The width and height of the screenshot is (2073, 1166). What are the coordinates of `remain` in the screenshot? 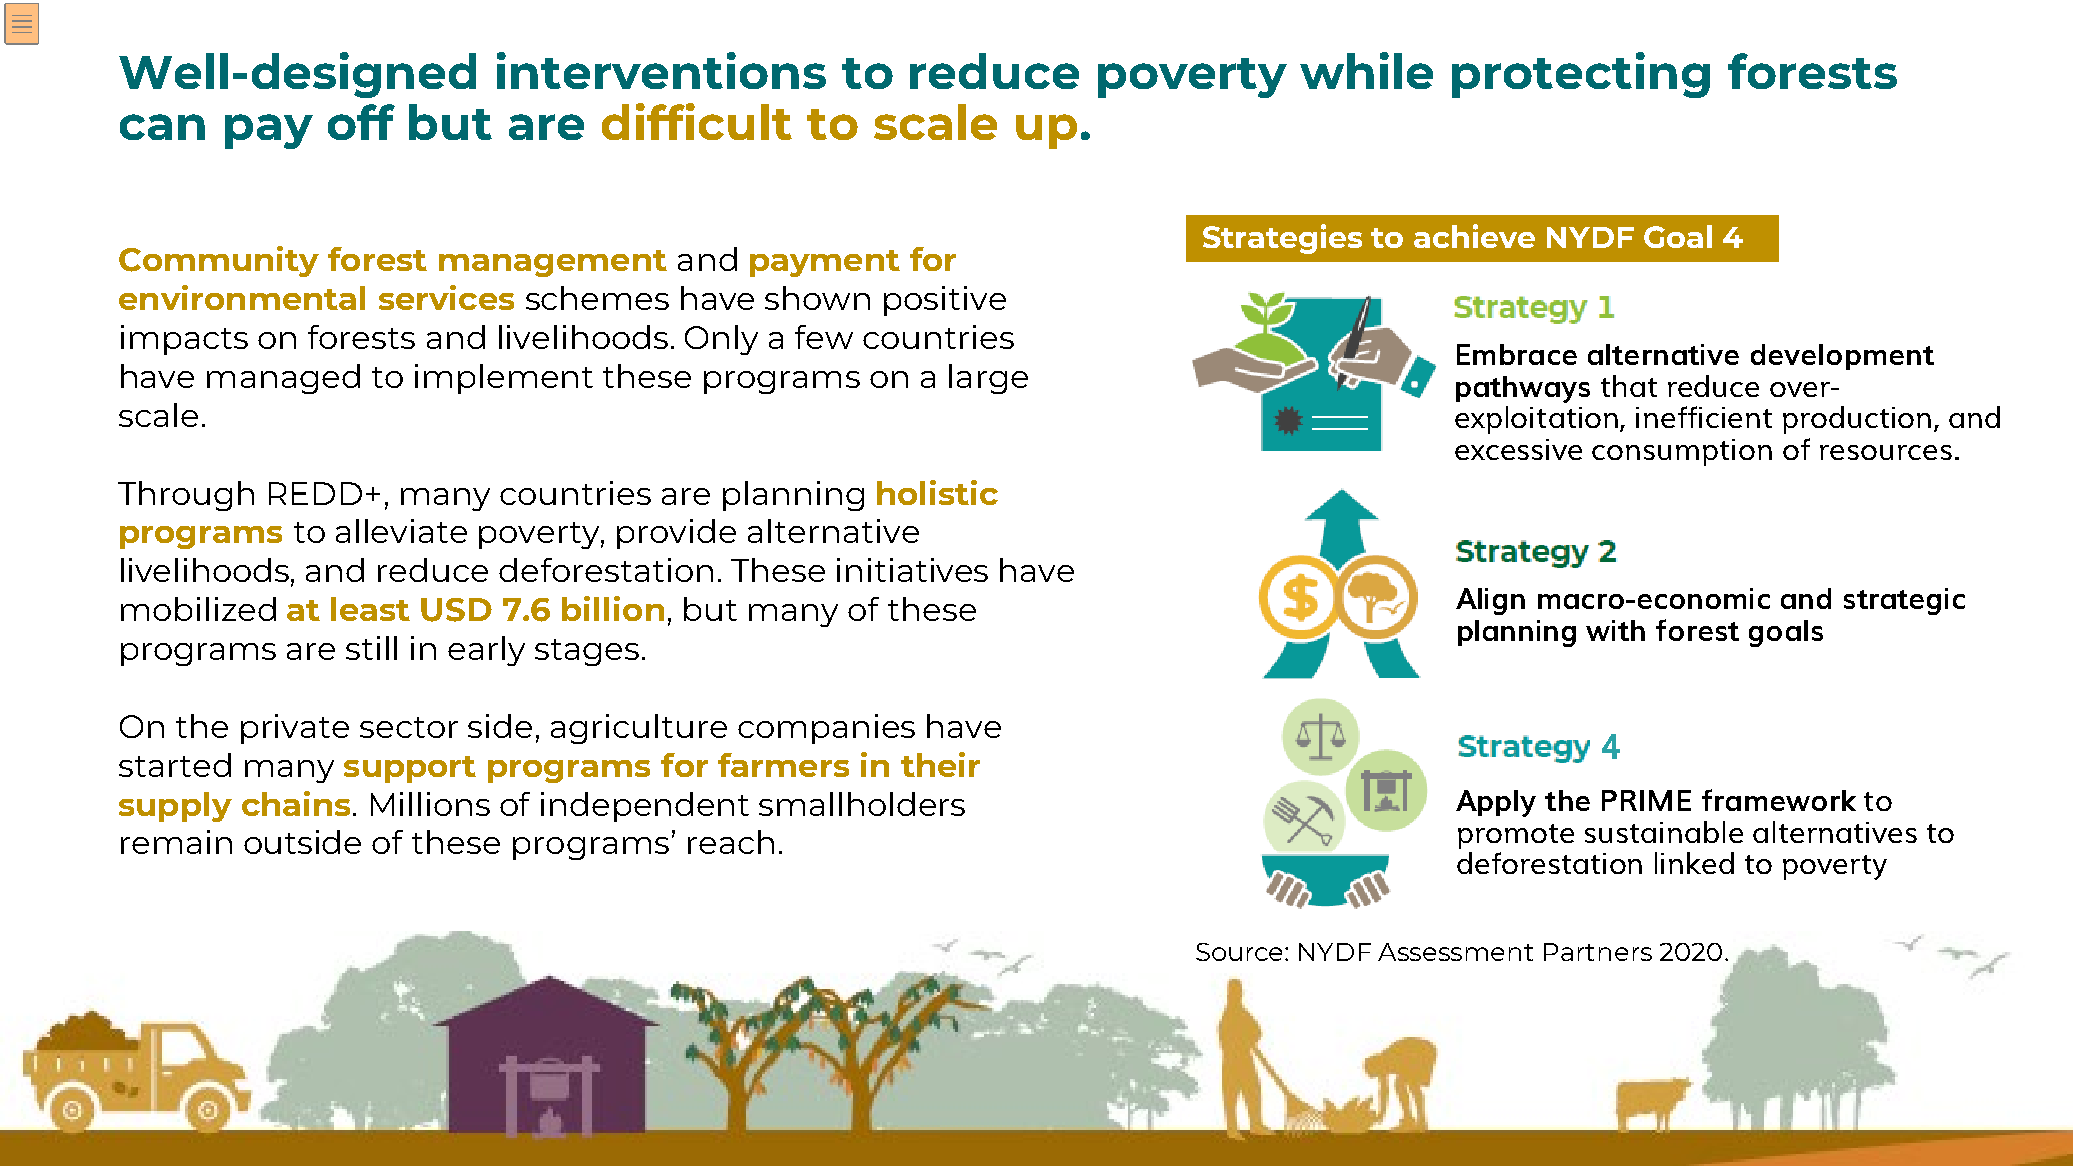 It's located at (176, 842).
